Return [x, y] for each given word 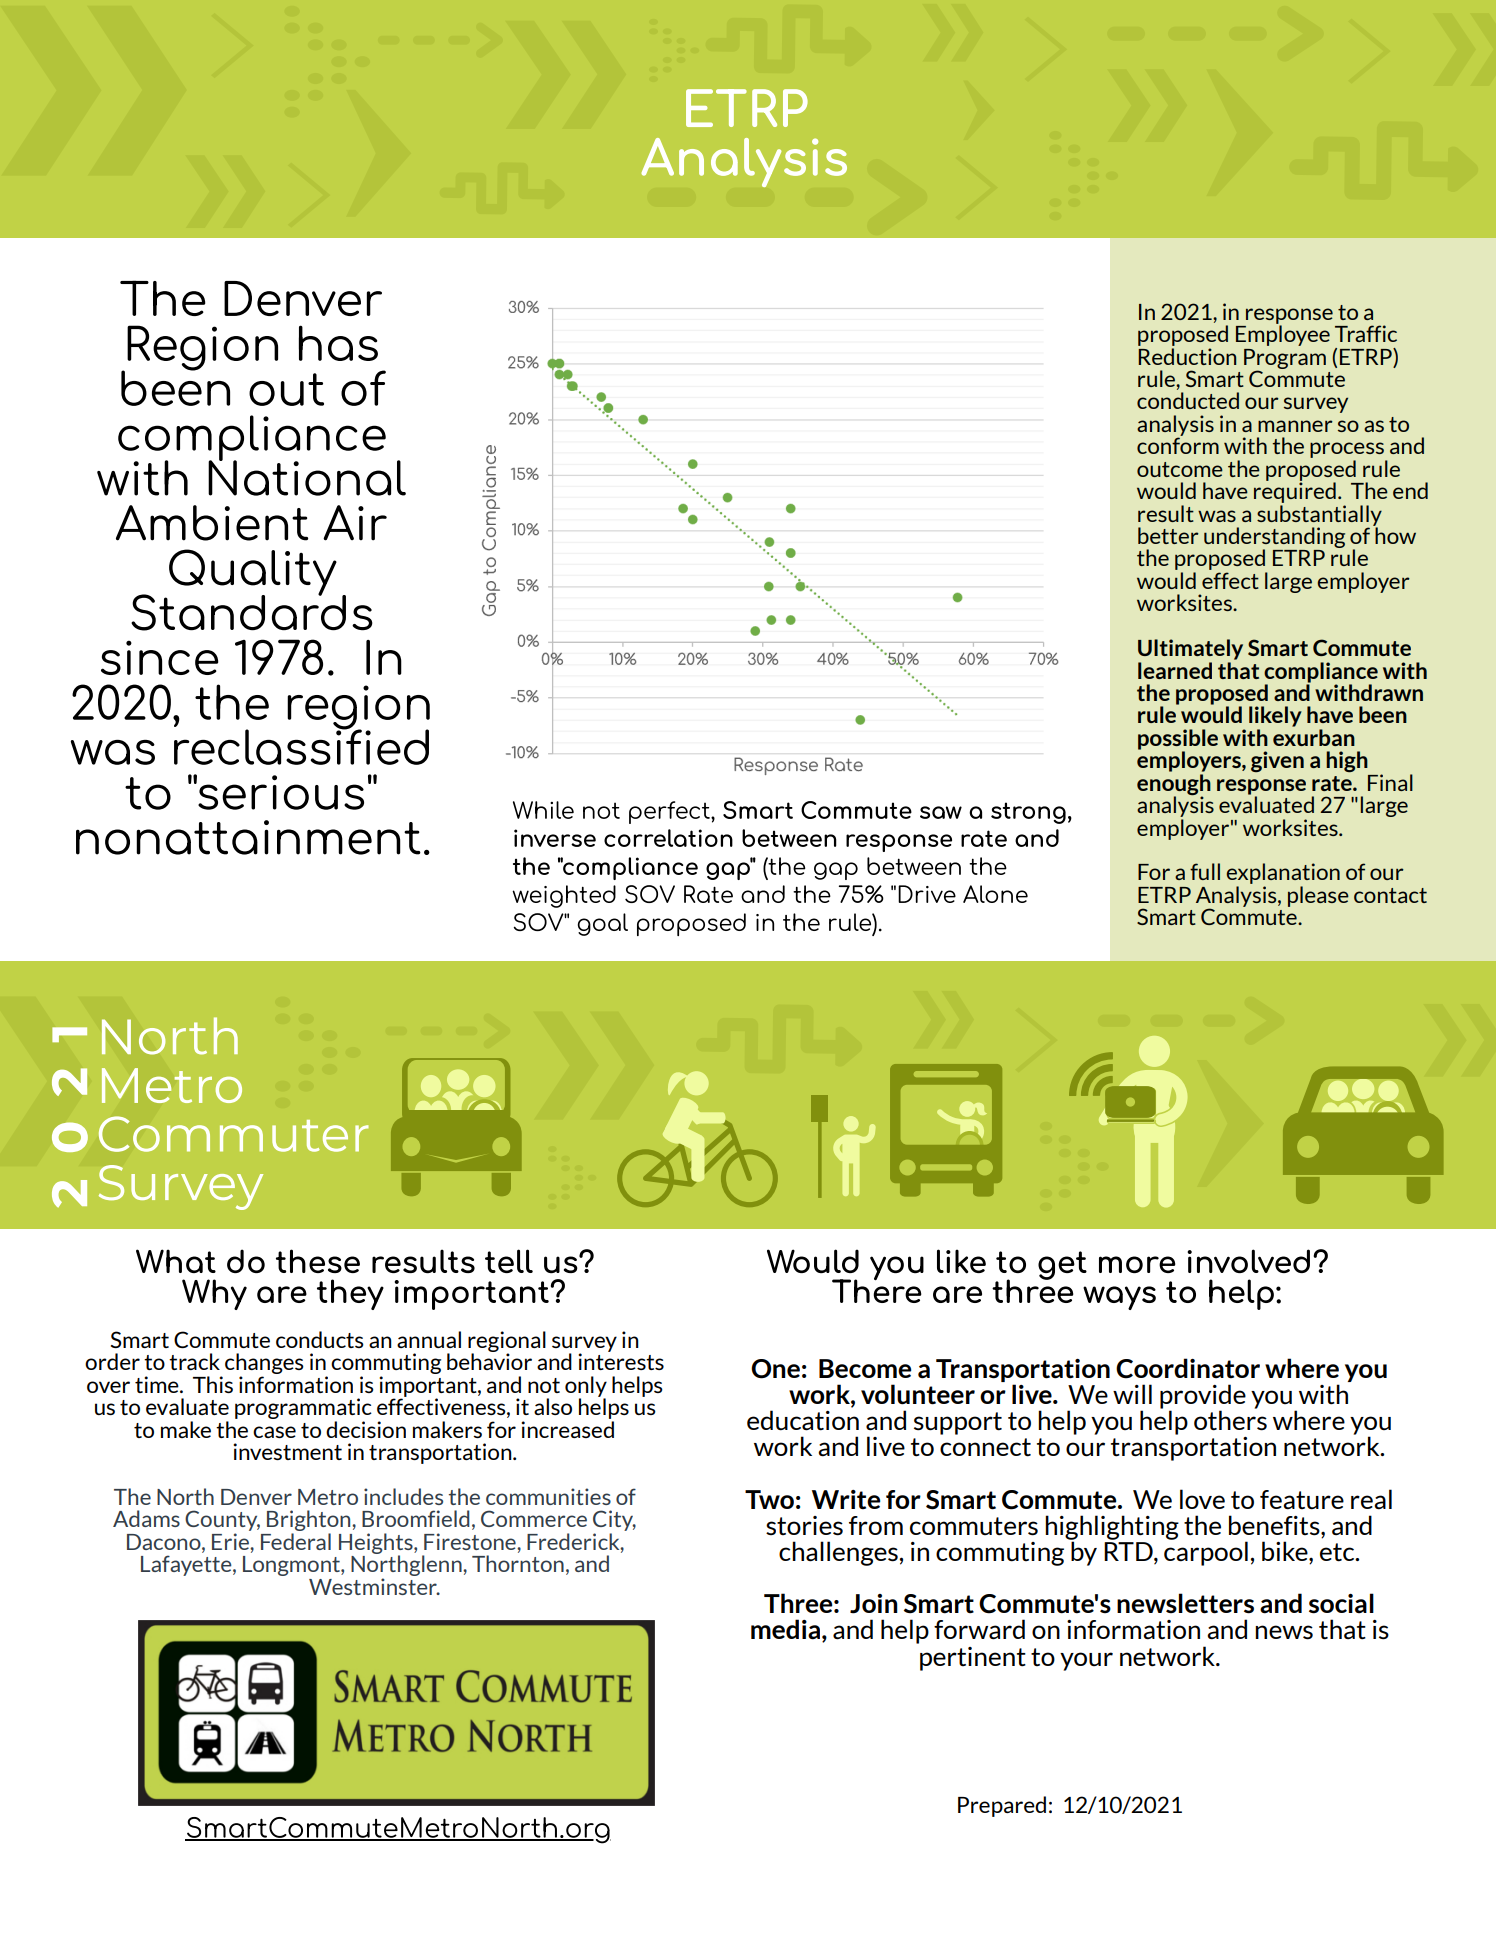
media [787, 1630]
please [1318, 896]
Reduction [1187, 355]
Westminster [374, 1586]
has [338, 343]
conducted [1188, 400]
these [318, 1261]
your [1086, 1661]
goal [603, 924]
